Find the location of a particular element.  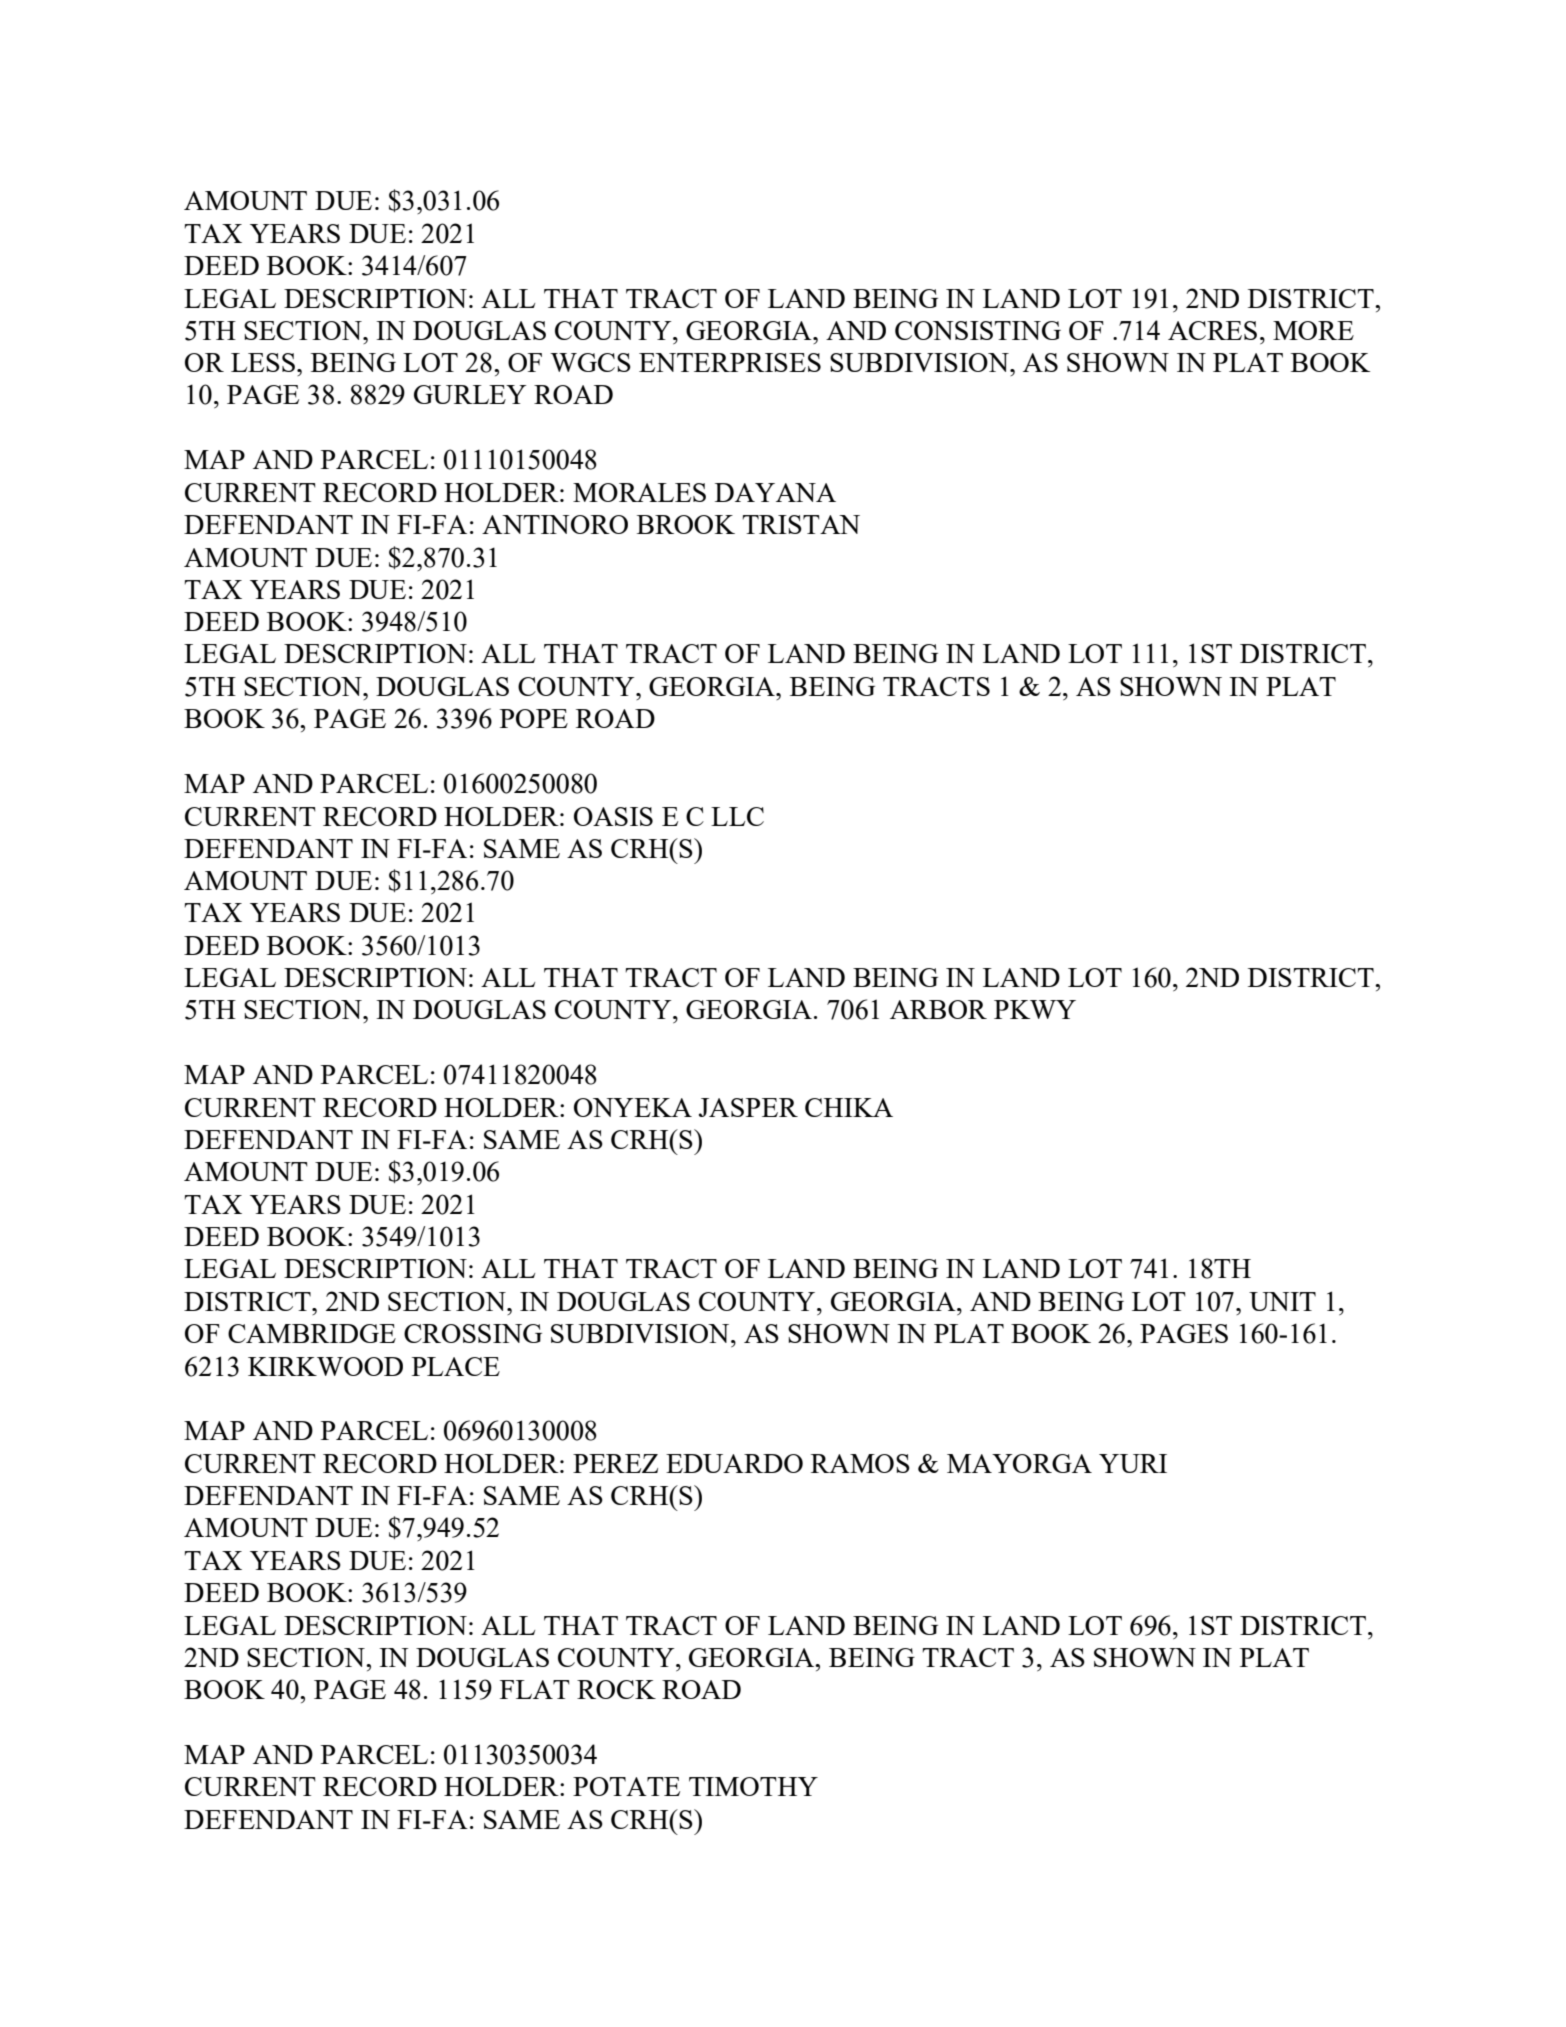

TRISTAN is located at coordinates (801, 524).
